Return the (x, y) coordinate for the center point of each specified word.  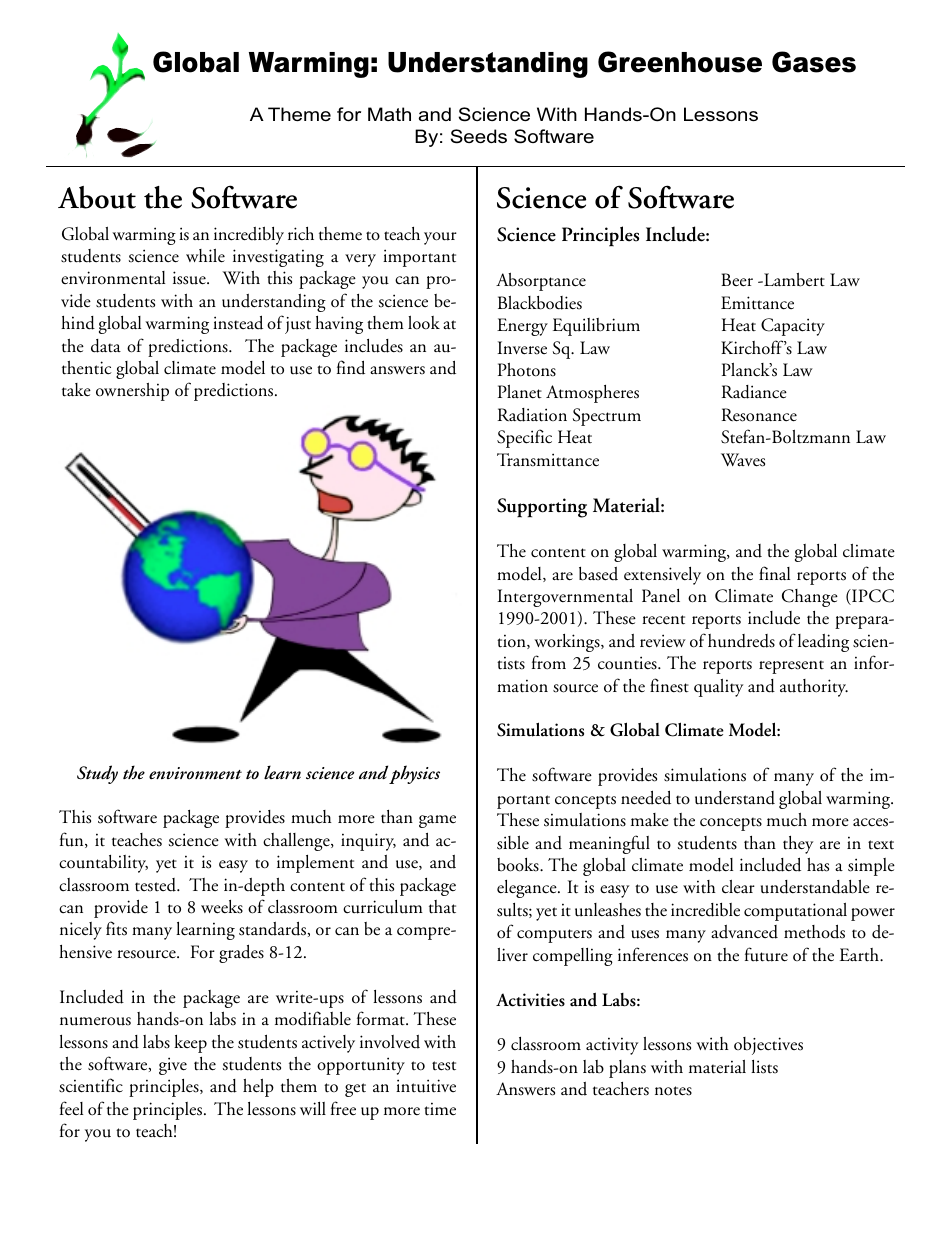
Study (97, 774)
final (774, 573)
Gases (814, 62)
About (97, 197)
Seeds (479, 136)
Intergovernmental (565, 598)
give (173, 1066)
